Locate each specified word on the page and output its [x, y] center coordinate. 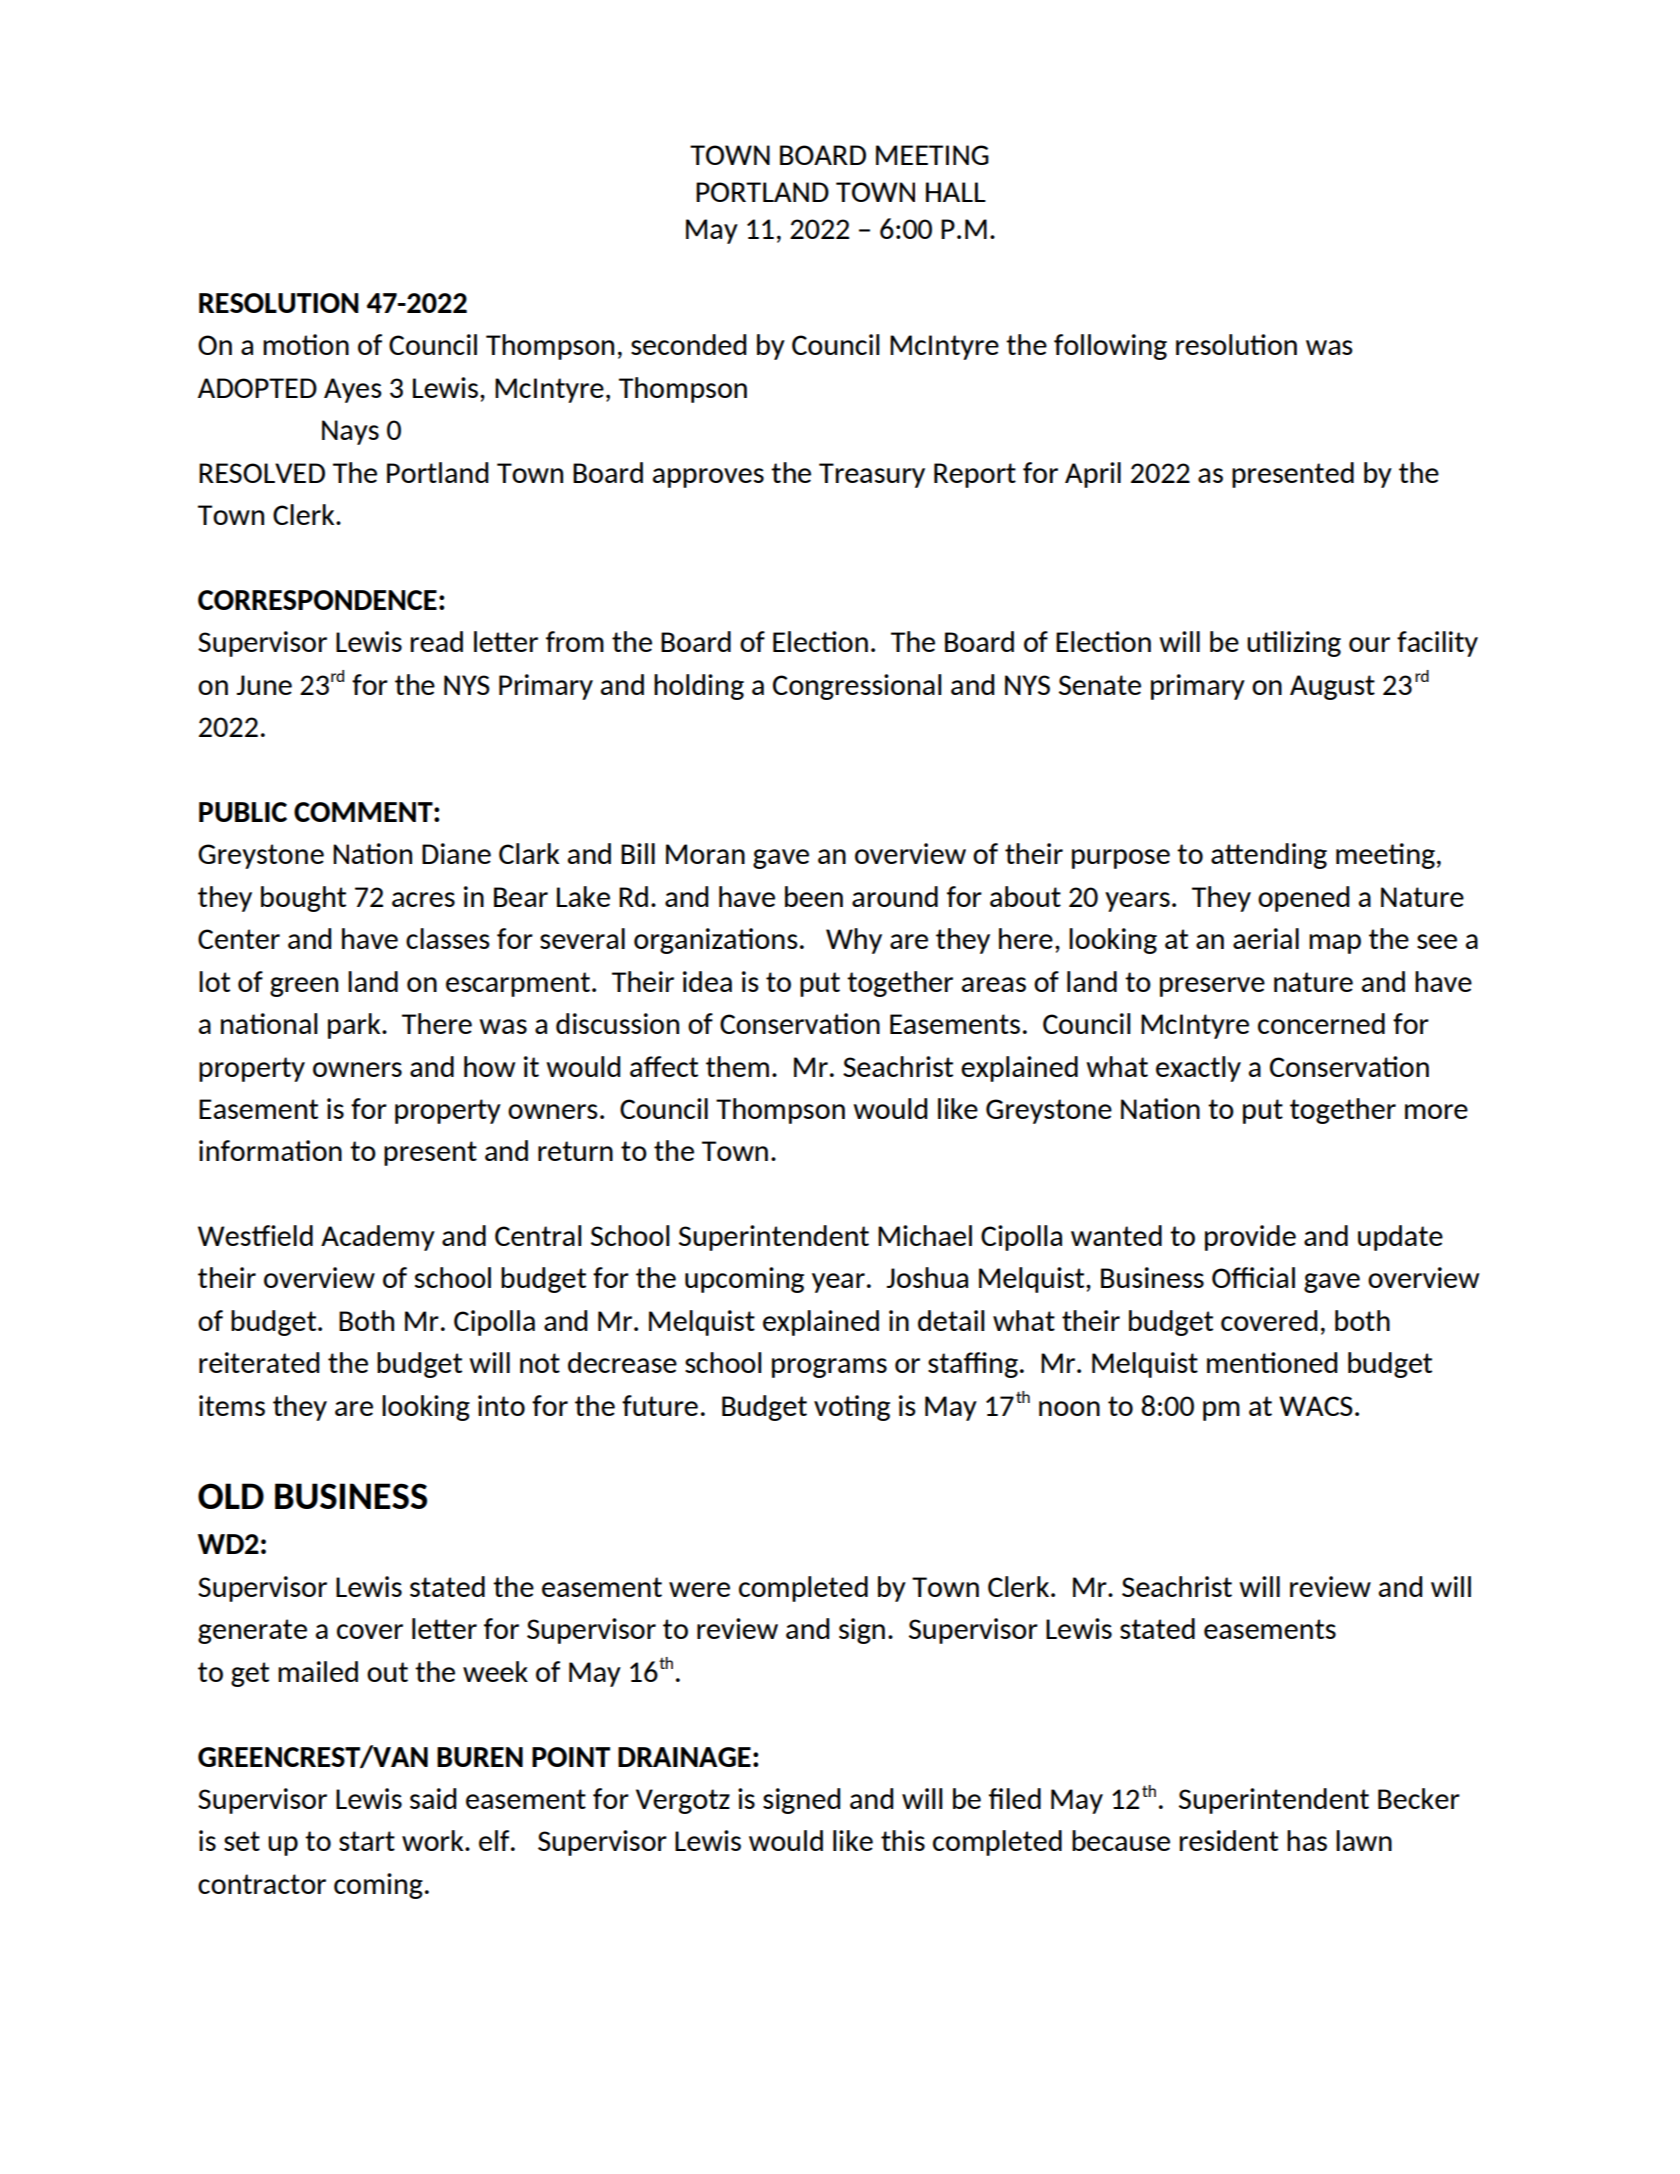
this [903, 1840]
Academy [378, 1238]
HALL [956, 192]
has [1307, 1840]
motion [306, 344]
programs [829, 1368]
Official [1253, 1277]
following [1110, 347]
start [367, 1841]
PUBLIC [243, 812]
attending [1269, 856]
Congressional [857, 687]
